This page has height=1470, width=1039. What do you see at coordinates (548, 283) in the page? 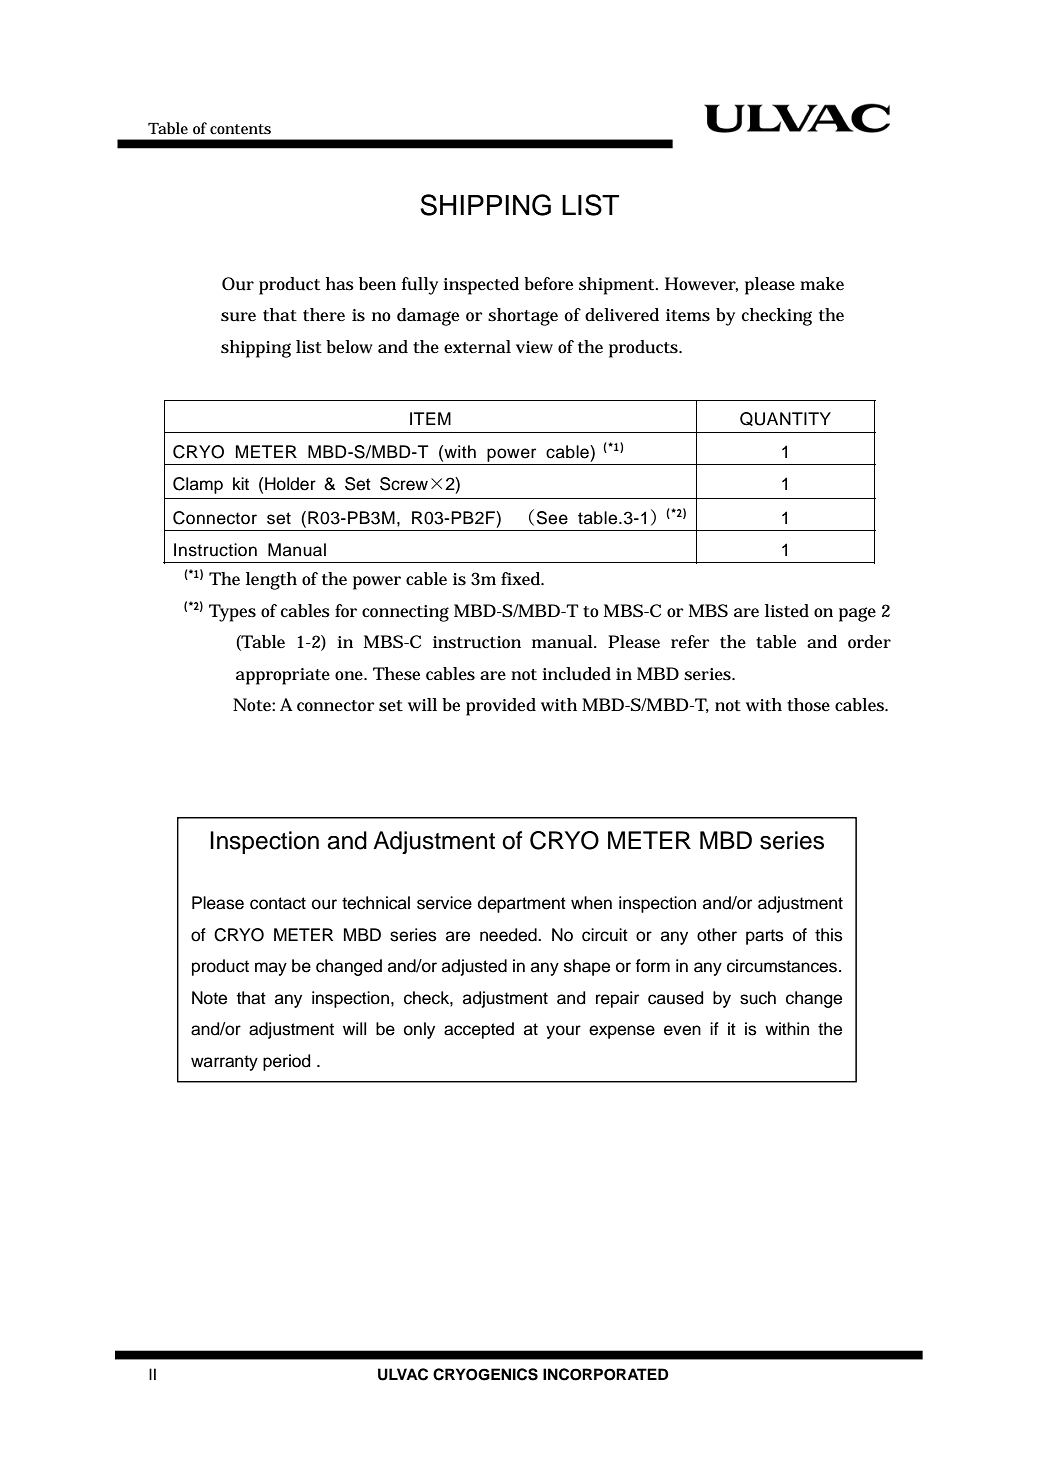
I see `before` at bounding box center [548, 283].
